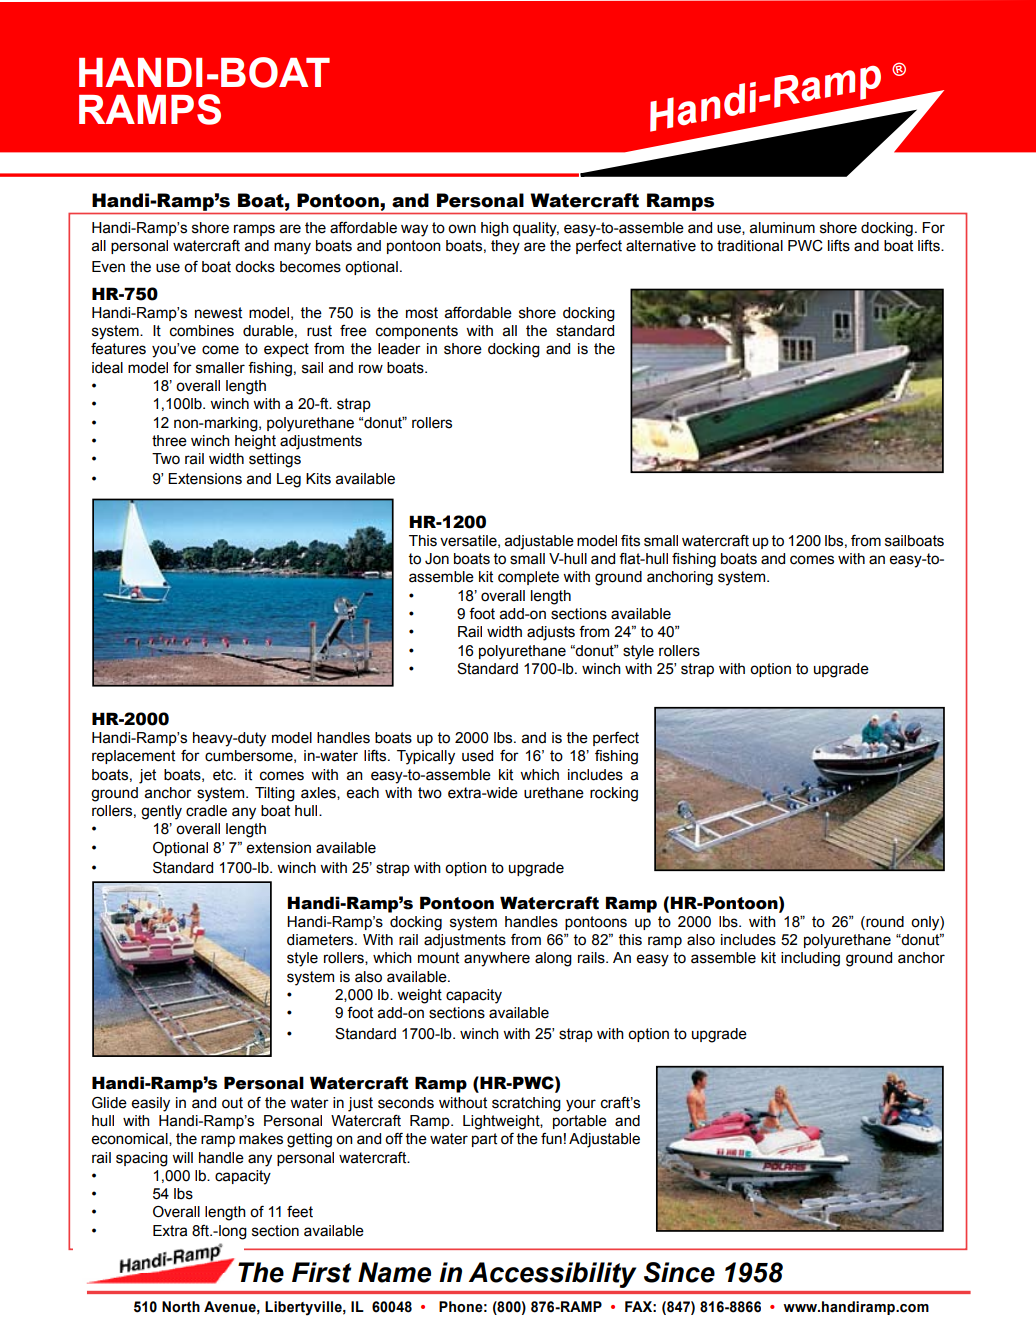 Image resolution: width=1036 pixels, height=1341 pixels. I want to click on diameters, so click(321, 940).
